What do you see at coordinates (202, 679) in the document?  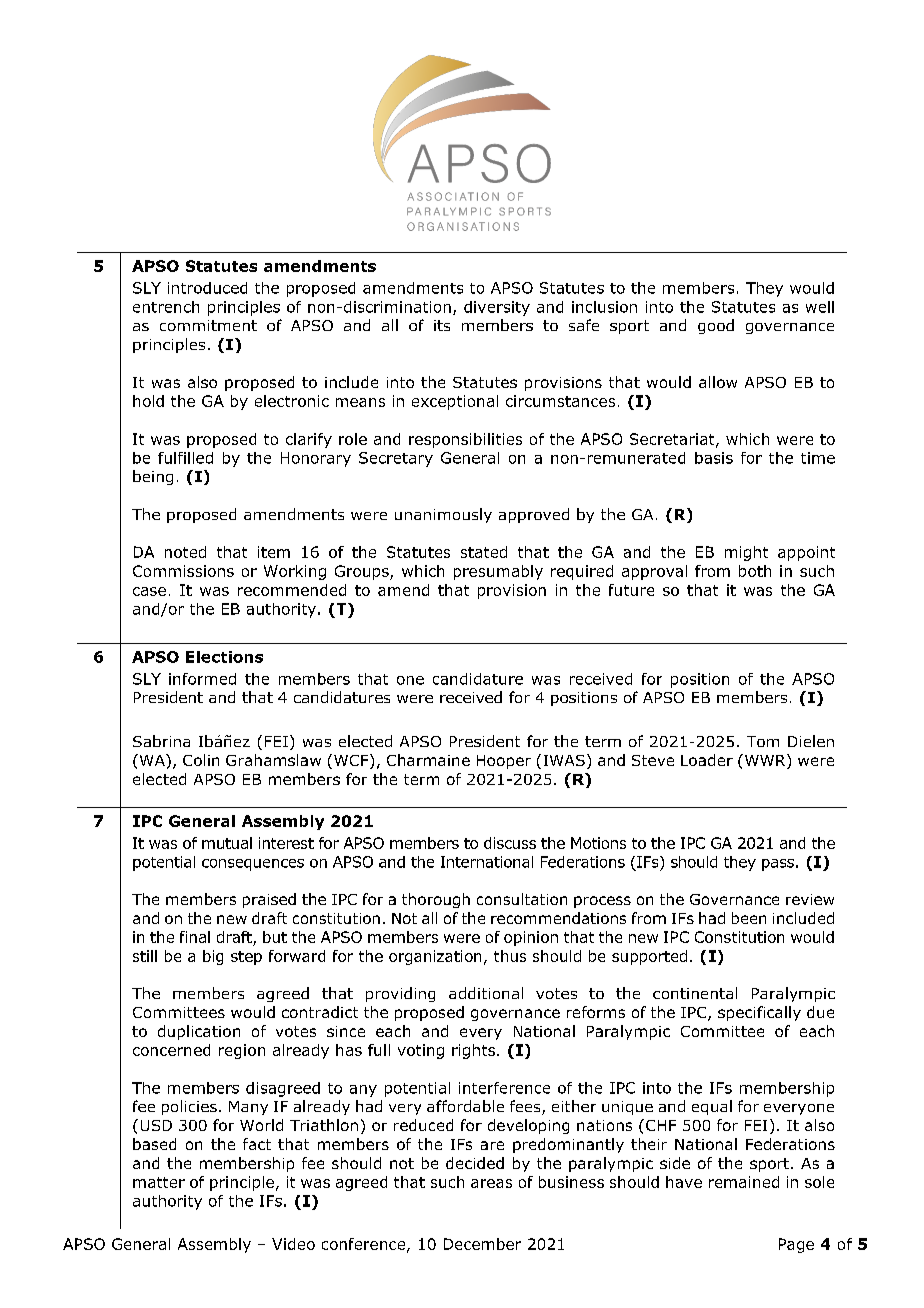 I see `informed` at bounding box center [202, 679].
